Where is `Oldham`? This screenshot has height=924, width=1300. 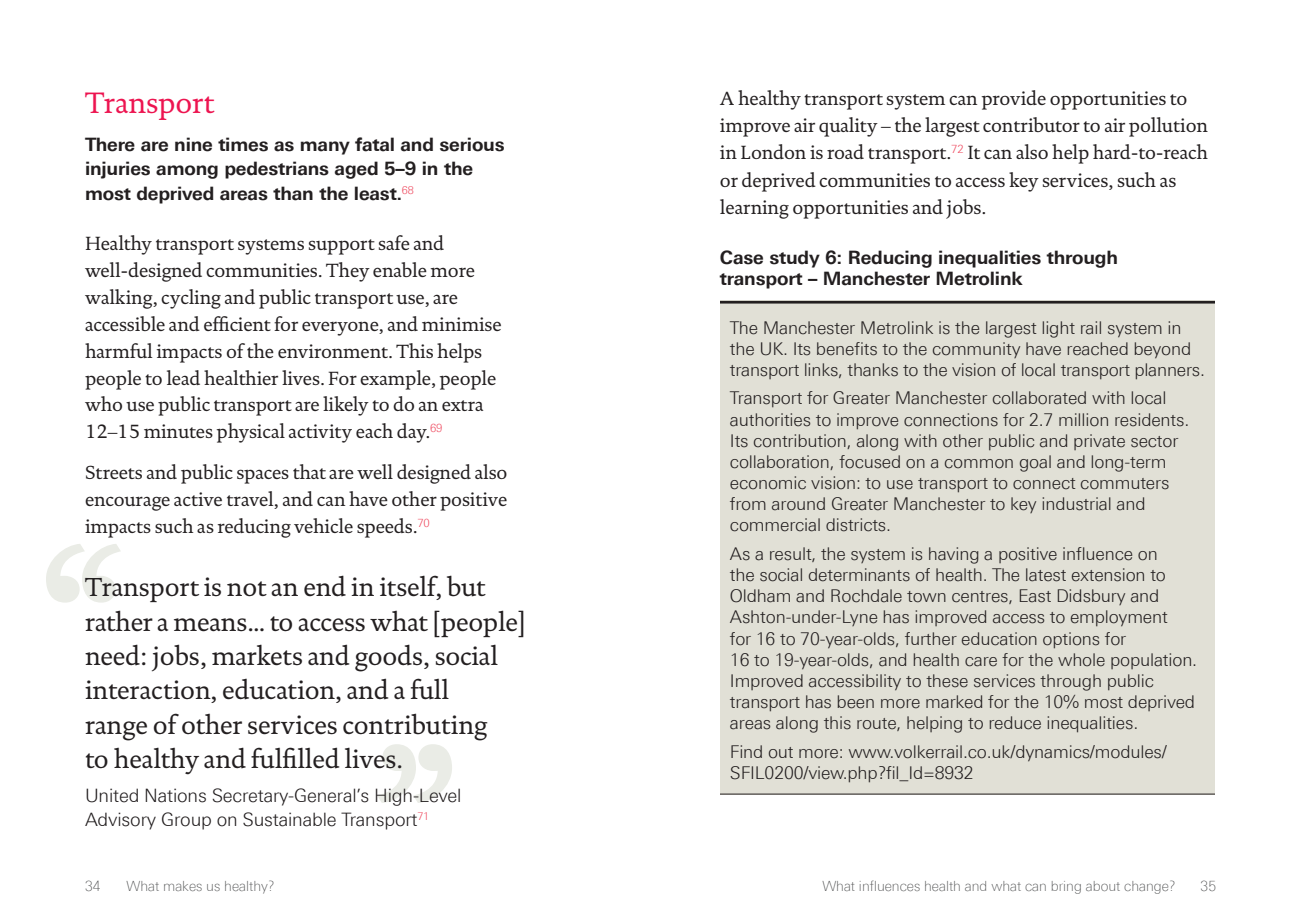 Oldham is located at coordinates (760, 596).
